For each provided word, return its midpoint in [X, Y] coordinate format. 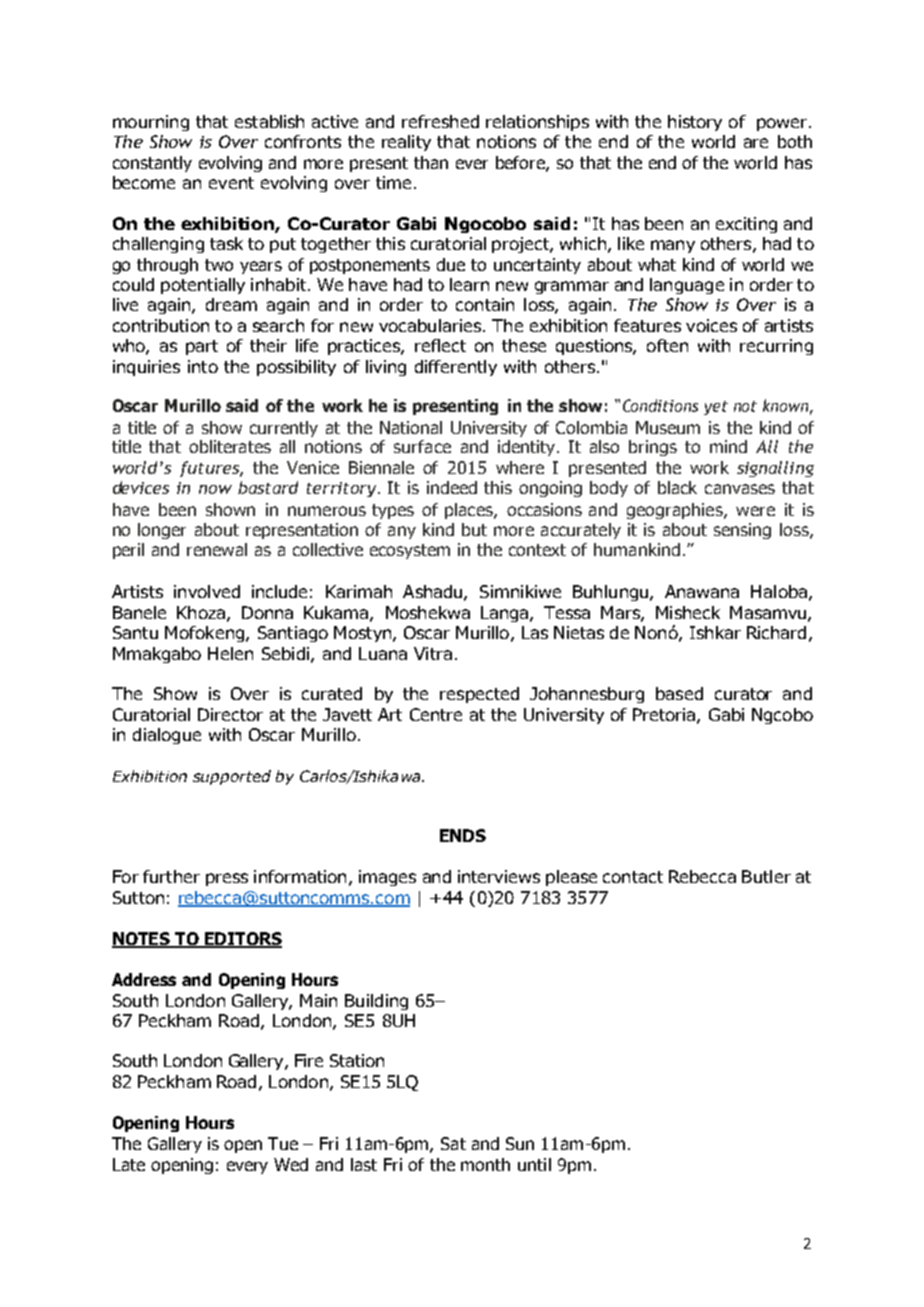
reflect [440, 345]
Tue [283, 1143]
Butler [766, 876]
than [431, 162]
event [231, 183]
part [202, 347]
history [695, 123]
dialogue [167, 736]
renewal [217, 549]
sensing [742, 531]
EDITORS [242, 940]
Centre [436, 714]
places [470, 511]
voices [711, 325]
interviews [499, 876]
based [679, 693]
